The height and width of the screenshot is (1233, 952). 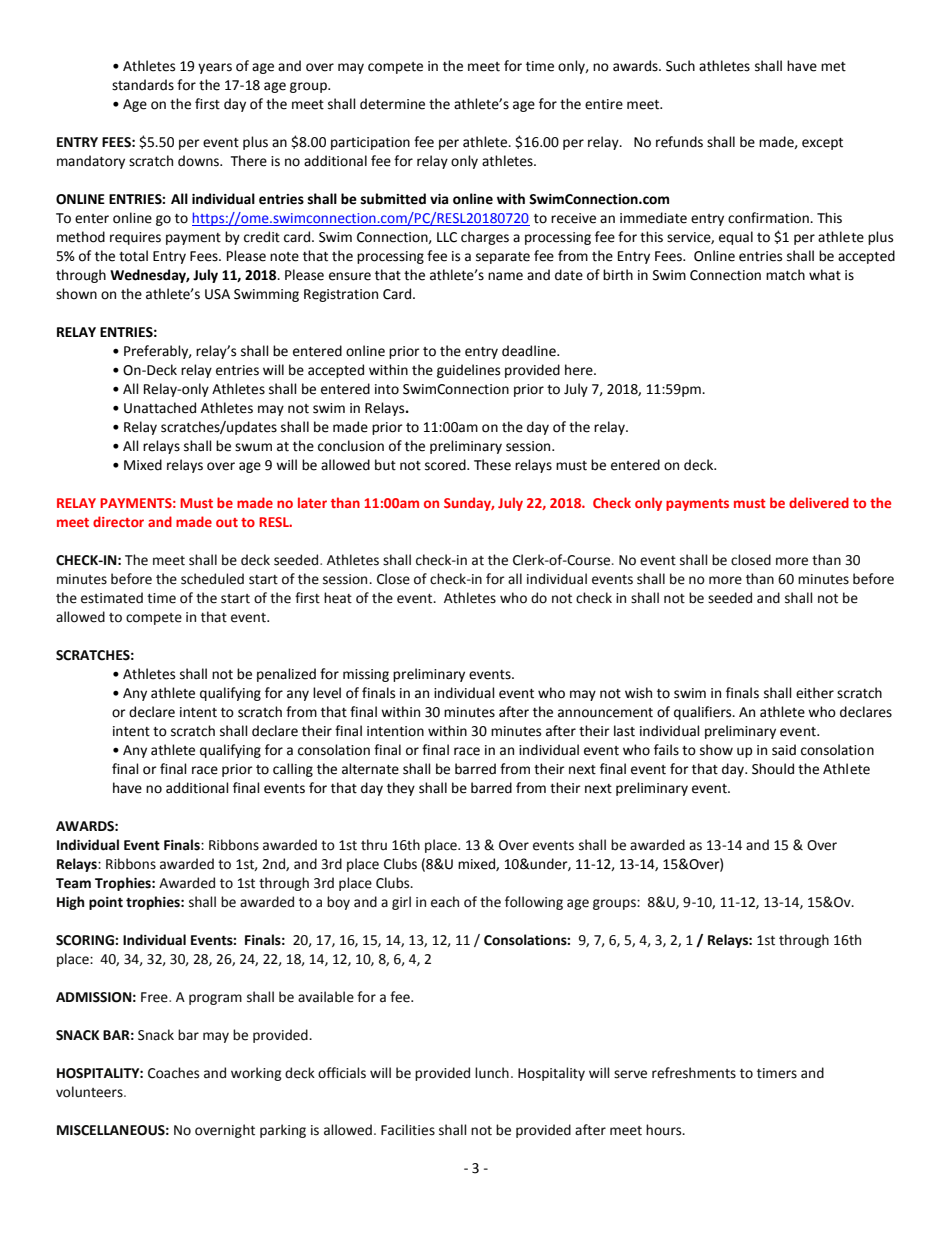 I want to click on delivered, so click(x=819, y=502).
